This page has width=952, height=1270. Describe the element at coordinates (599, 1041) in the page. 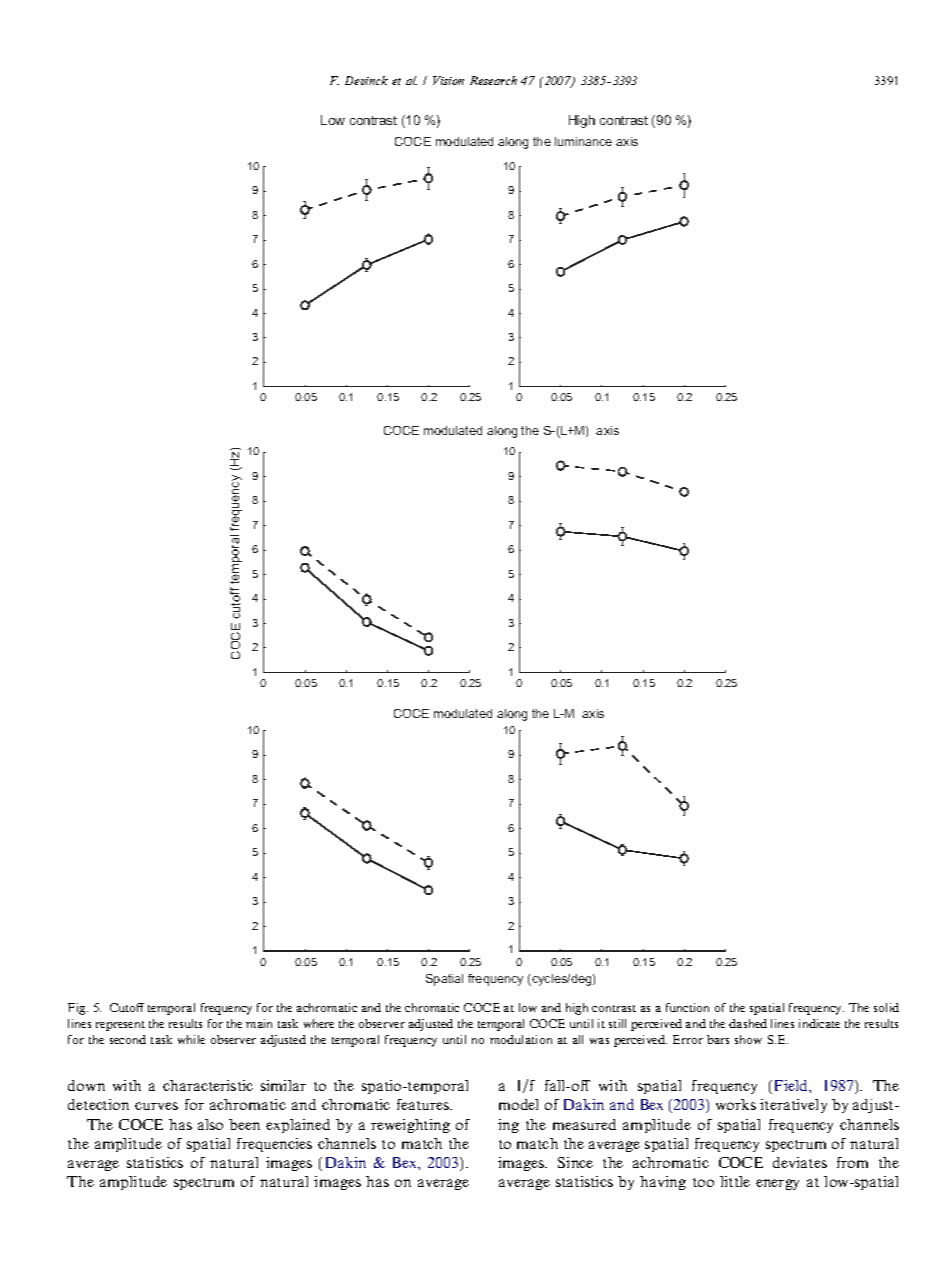

I see `was` at that location.
